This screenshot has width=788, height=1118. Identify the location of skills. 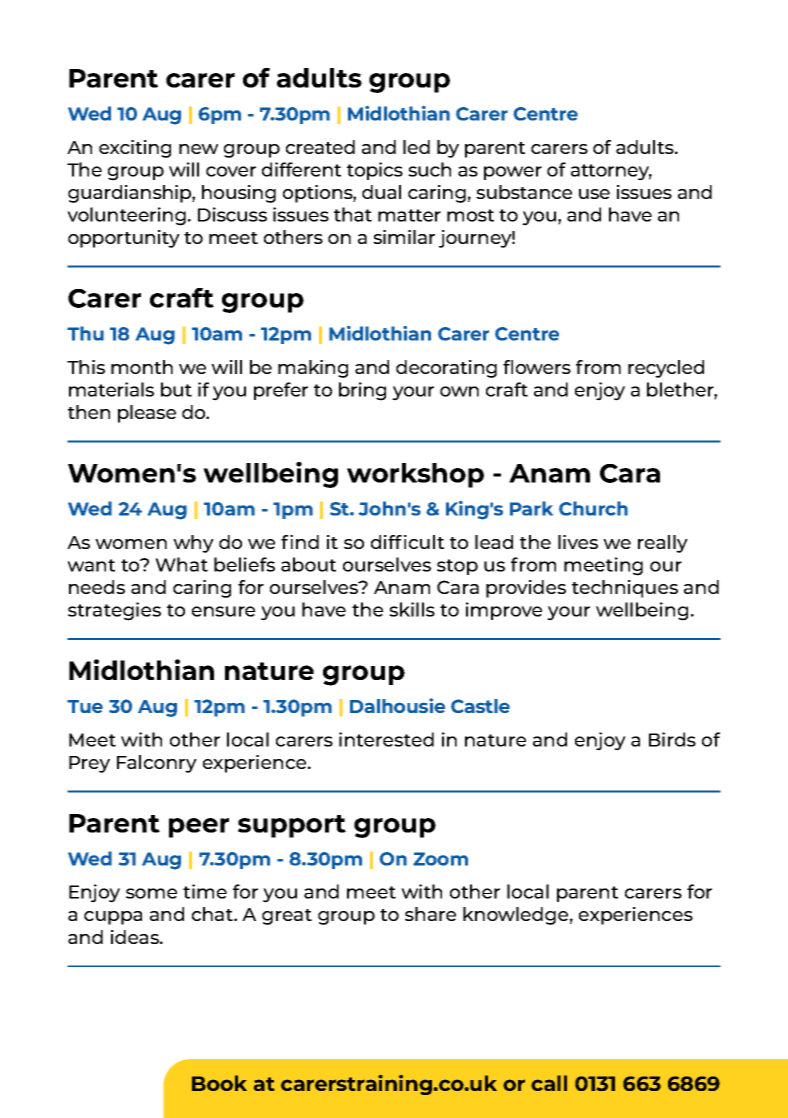
(412, 609).
